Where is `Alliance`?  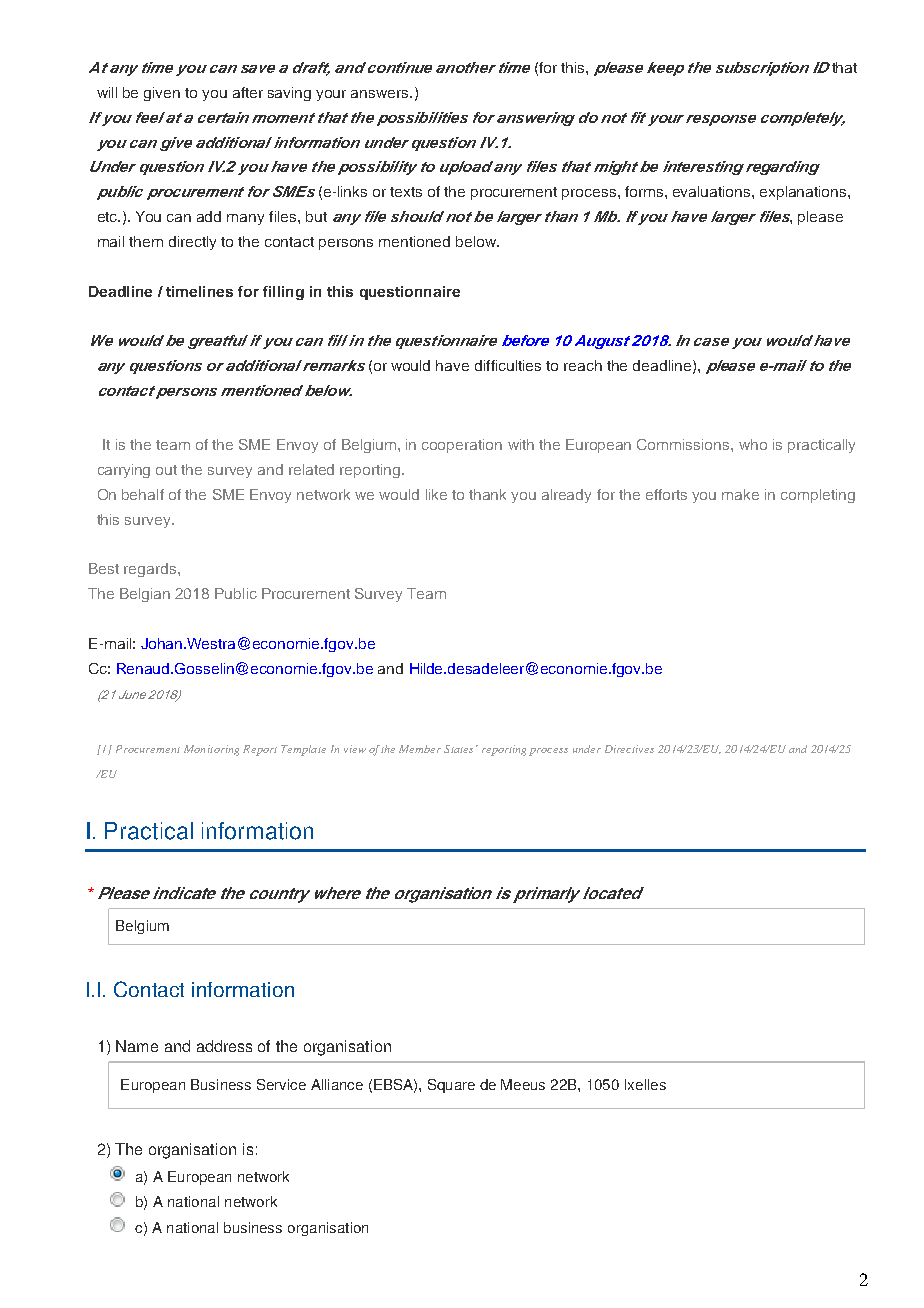
Alliance is located at coordinates (337, 1084).
